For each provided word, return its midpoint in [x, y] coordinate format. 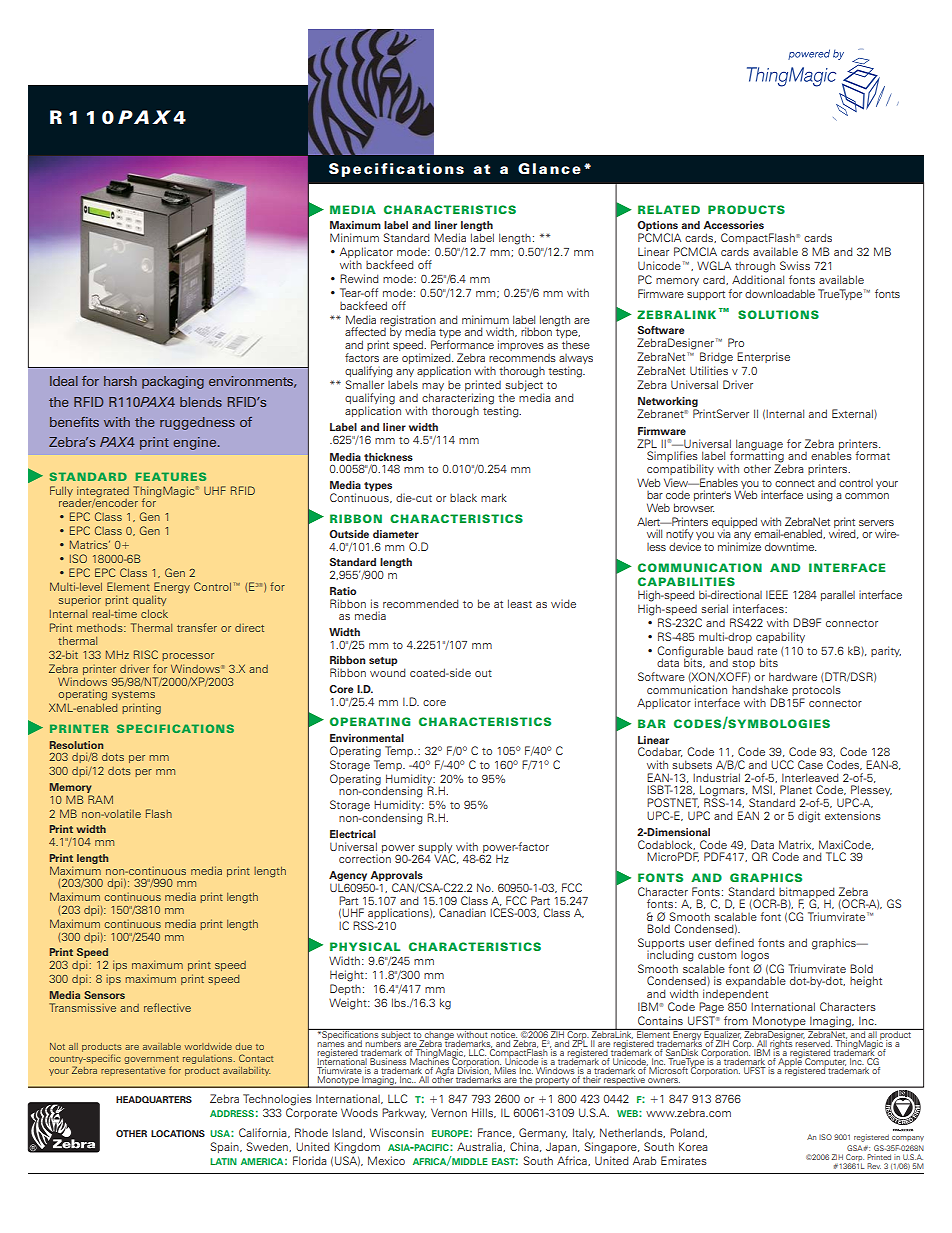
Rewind [359, 278]
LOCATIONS [178, 1133]
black [463, 497]
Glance [549, 168]
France [496, 1133]
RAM [100, 799]
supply [436, 848]
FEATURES [170, 476]
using [819, 496]
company [908, 1139]
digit [809, 817]
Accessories [733, 225]
